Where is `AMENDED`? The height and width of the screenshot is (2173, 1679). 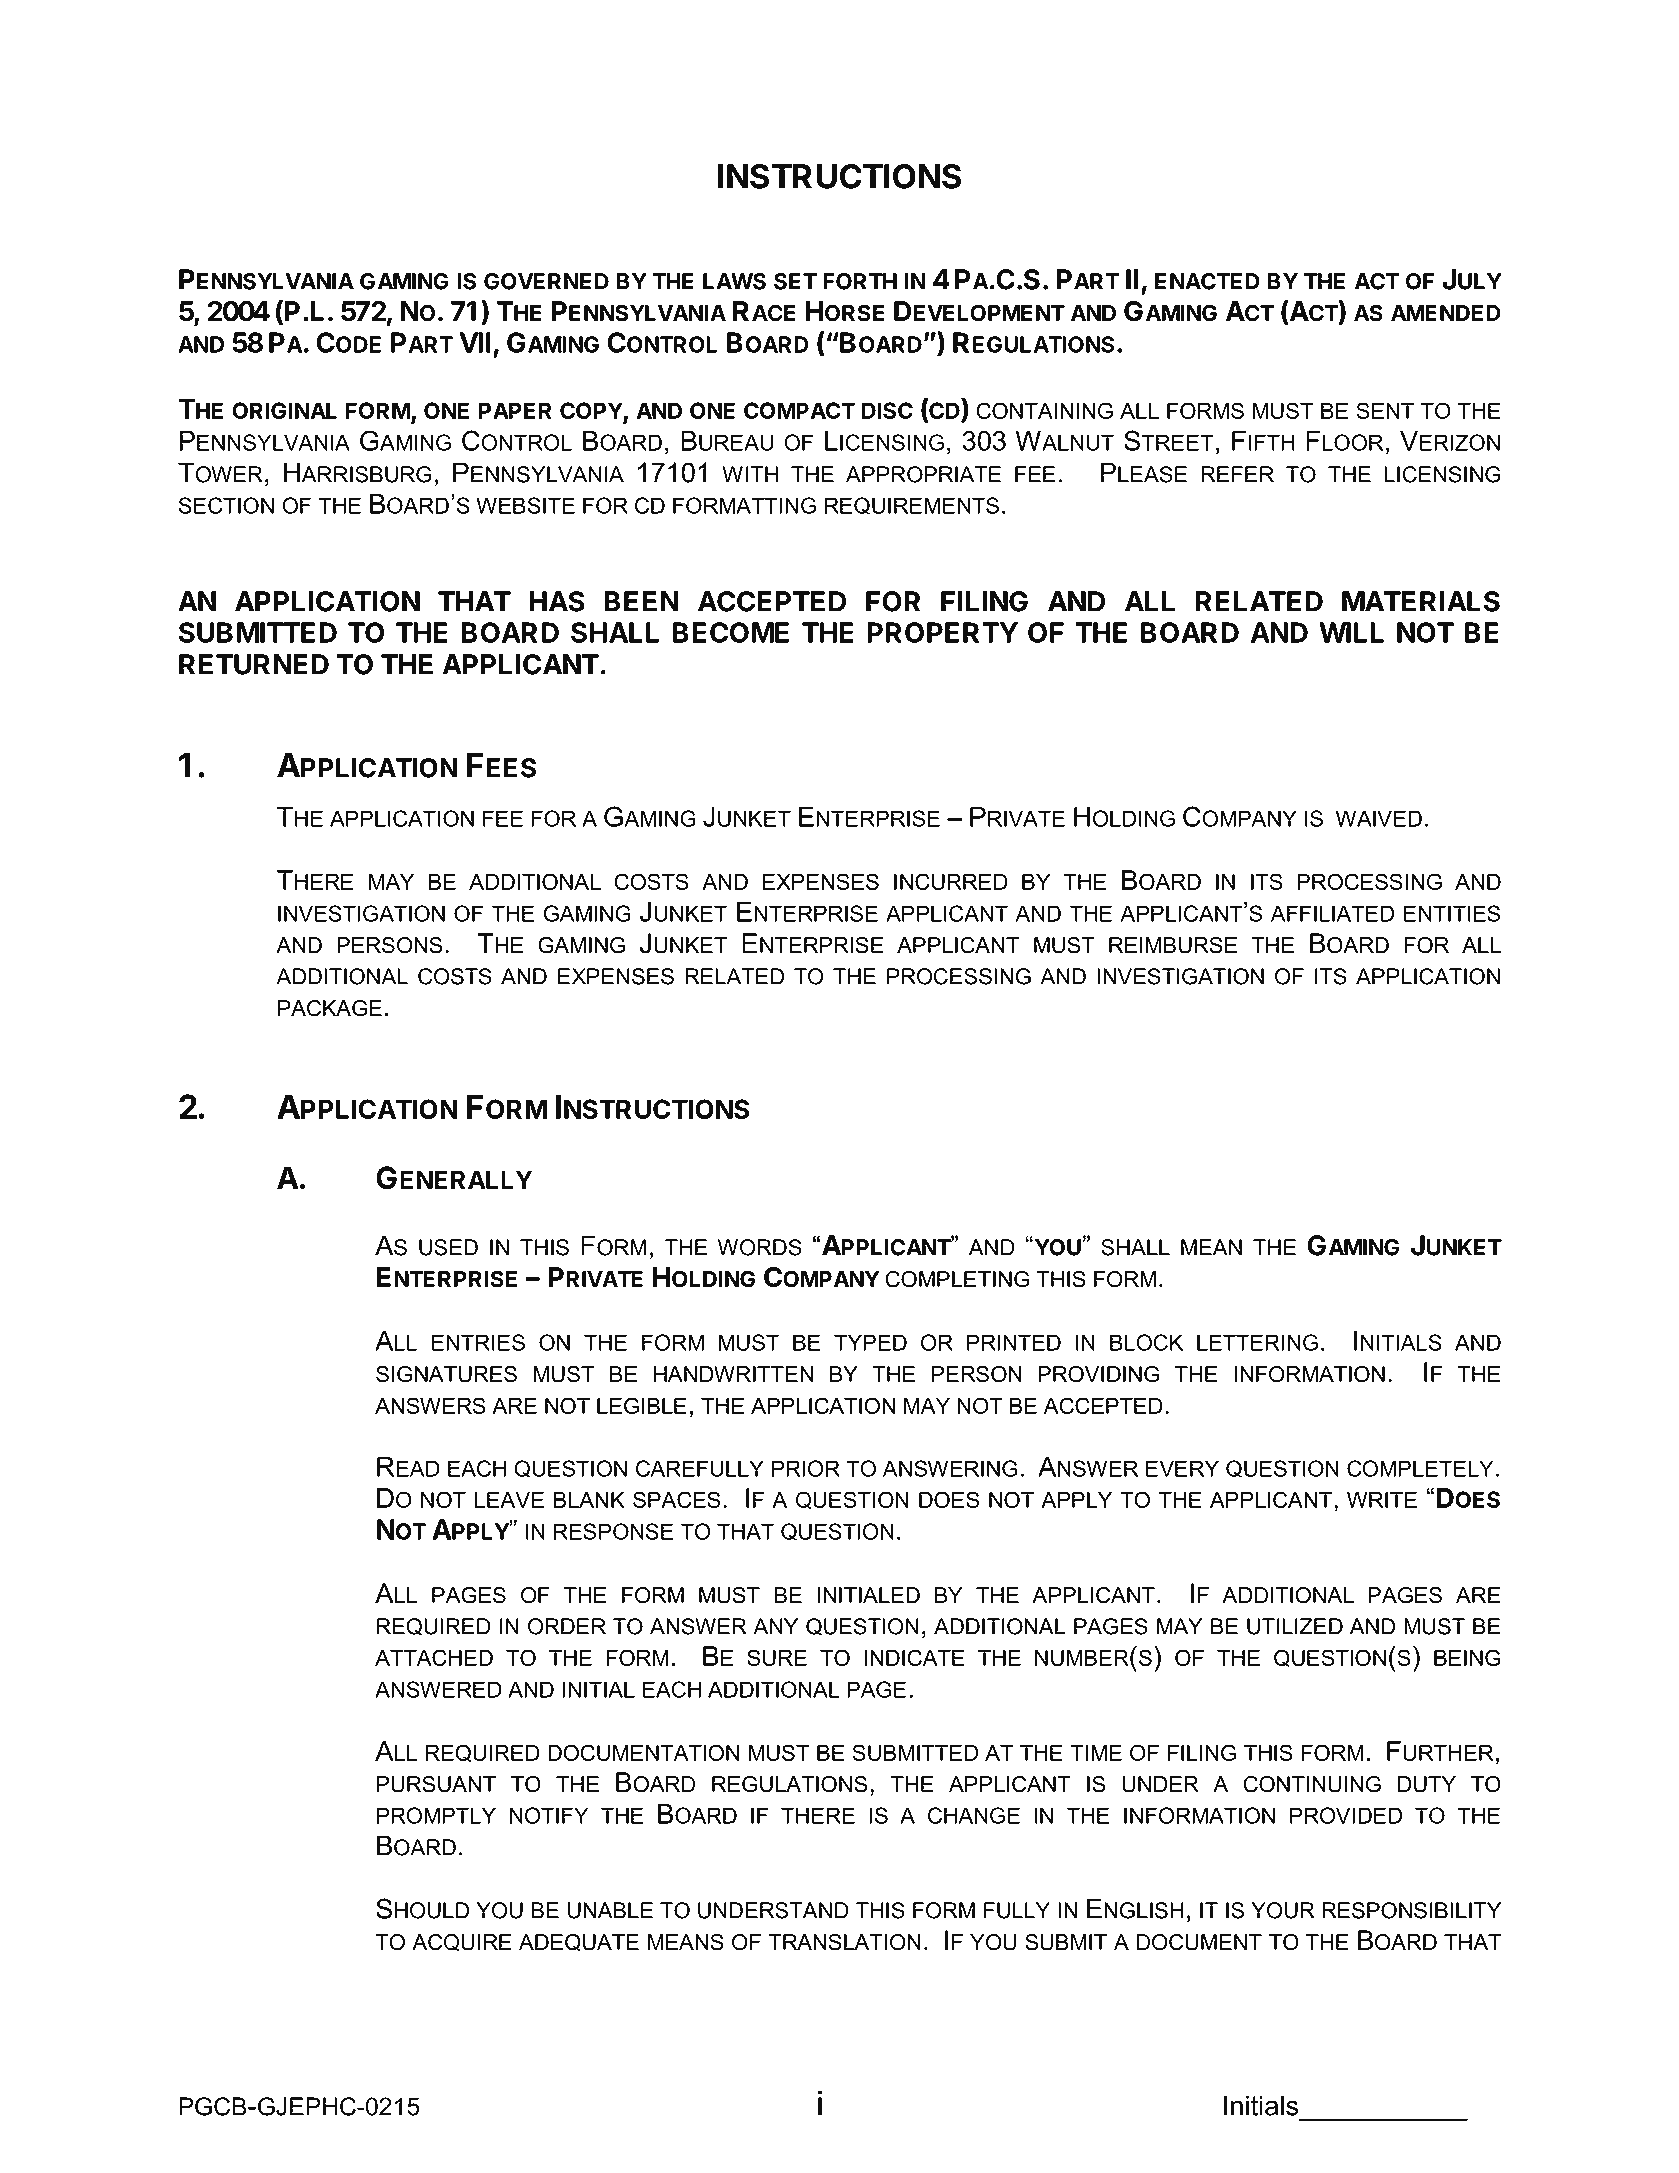
AMENDED is located at coordinates (1446, 313).
